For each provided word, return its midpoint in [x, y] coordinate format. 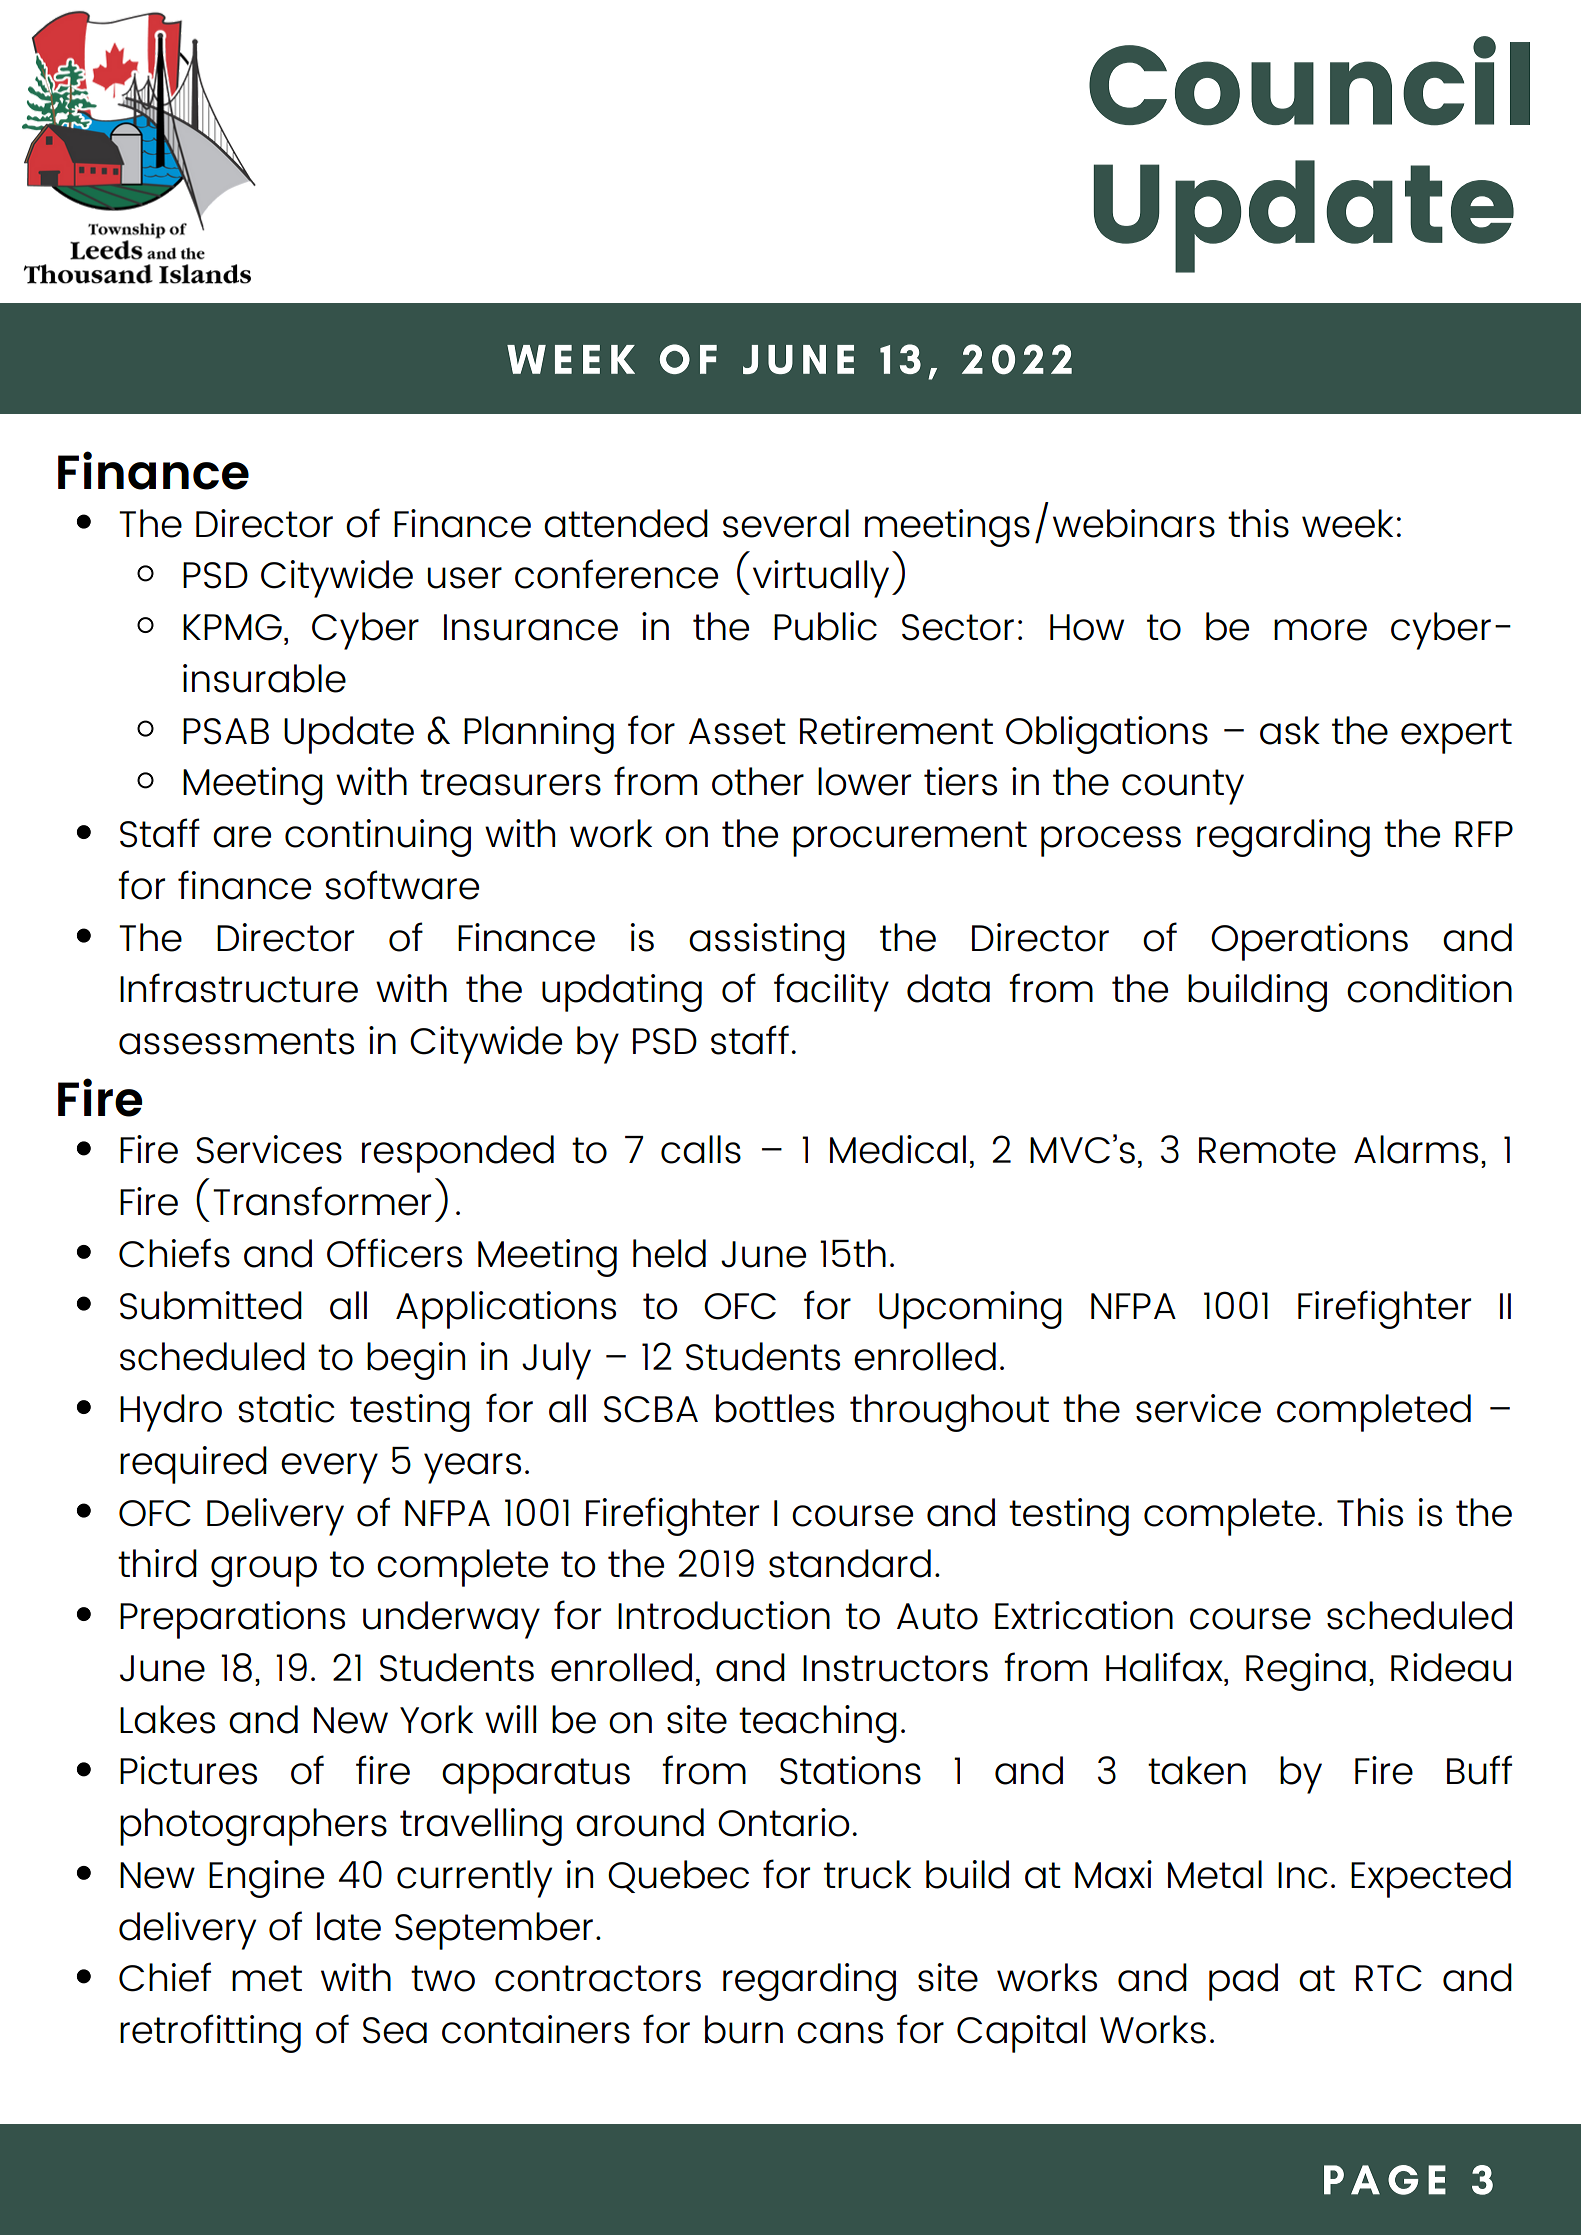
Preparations [232, 1620]
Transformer [322, 1201]
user [465, 578]
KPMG [232, 627]
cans [840, 2033]
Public [825, 626]
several [786, 523]
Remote [1267, 1150]
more [1320, 630]
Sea [395, 2030]
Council [1309, 81]
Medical [898, 1149]
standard [850, 1563]
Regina [1306, 1672]
